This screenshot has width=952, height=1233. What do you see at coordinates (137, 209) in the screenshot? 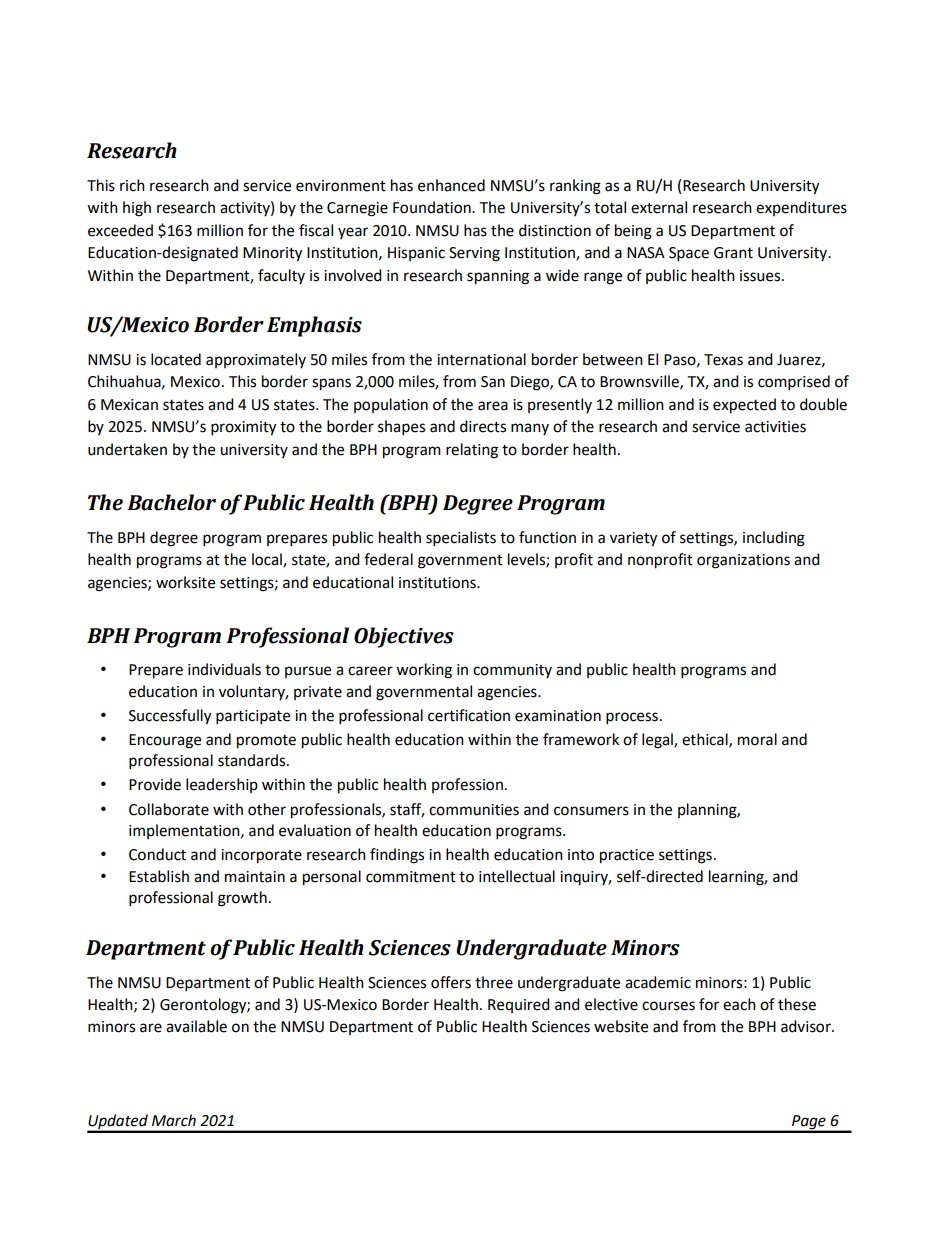
I see `high` at bounding box center [137, 209].
